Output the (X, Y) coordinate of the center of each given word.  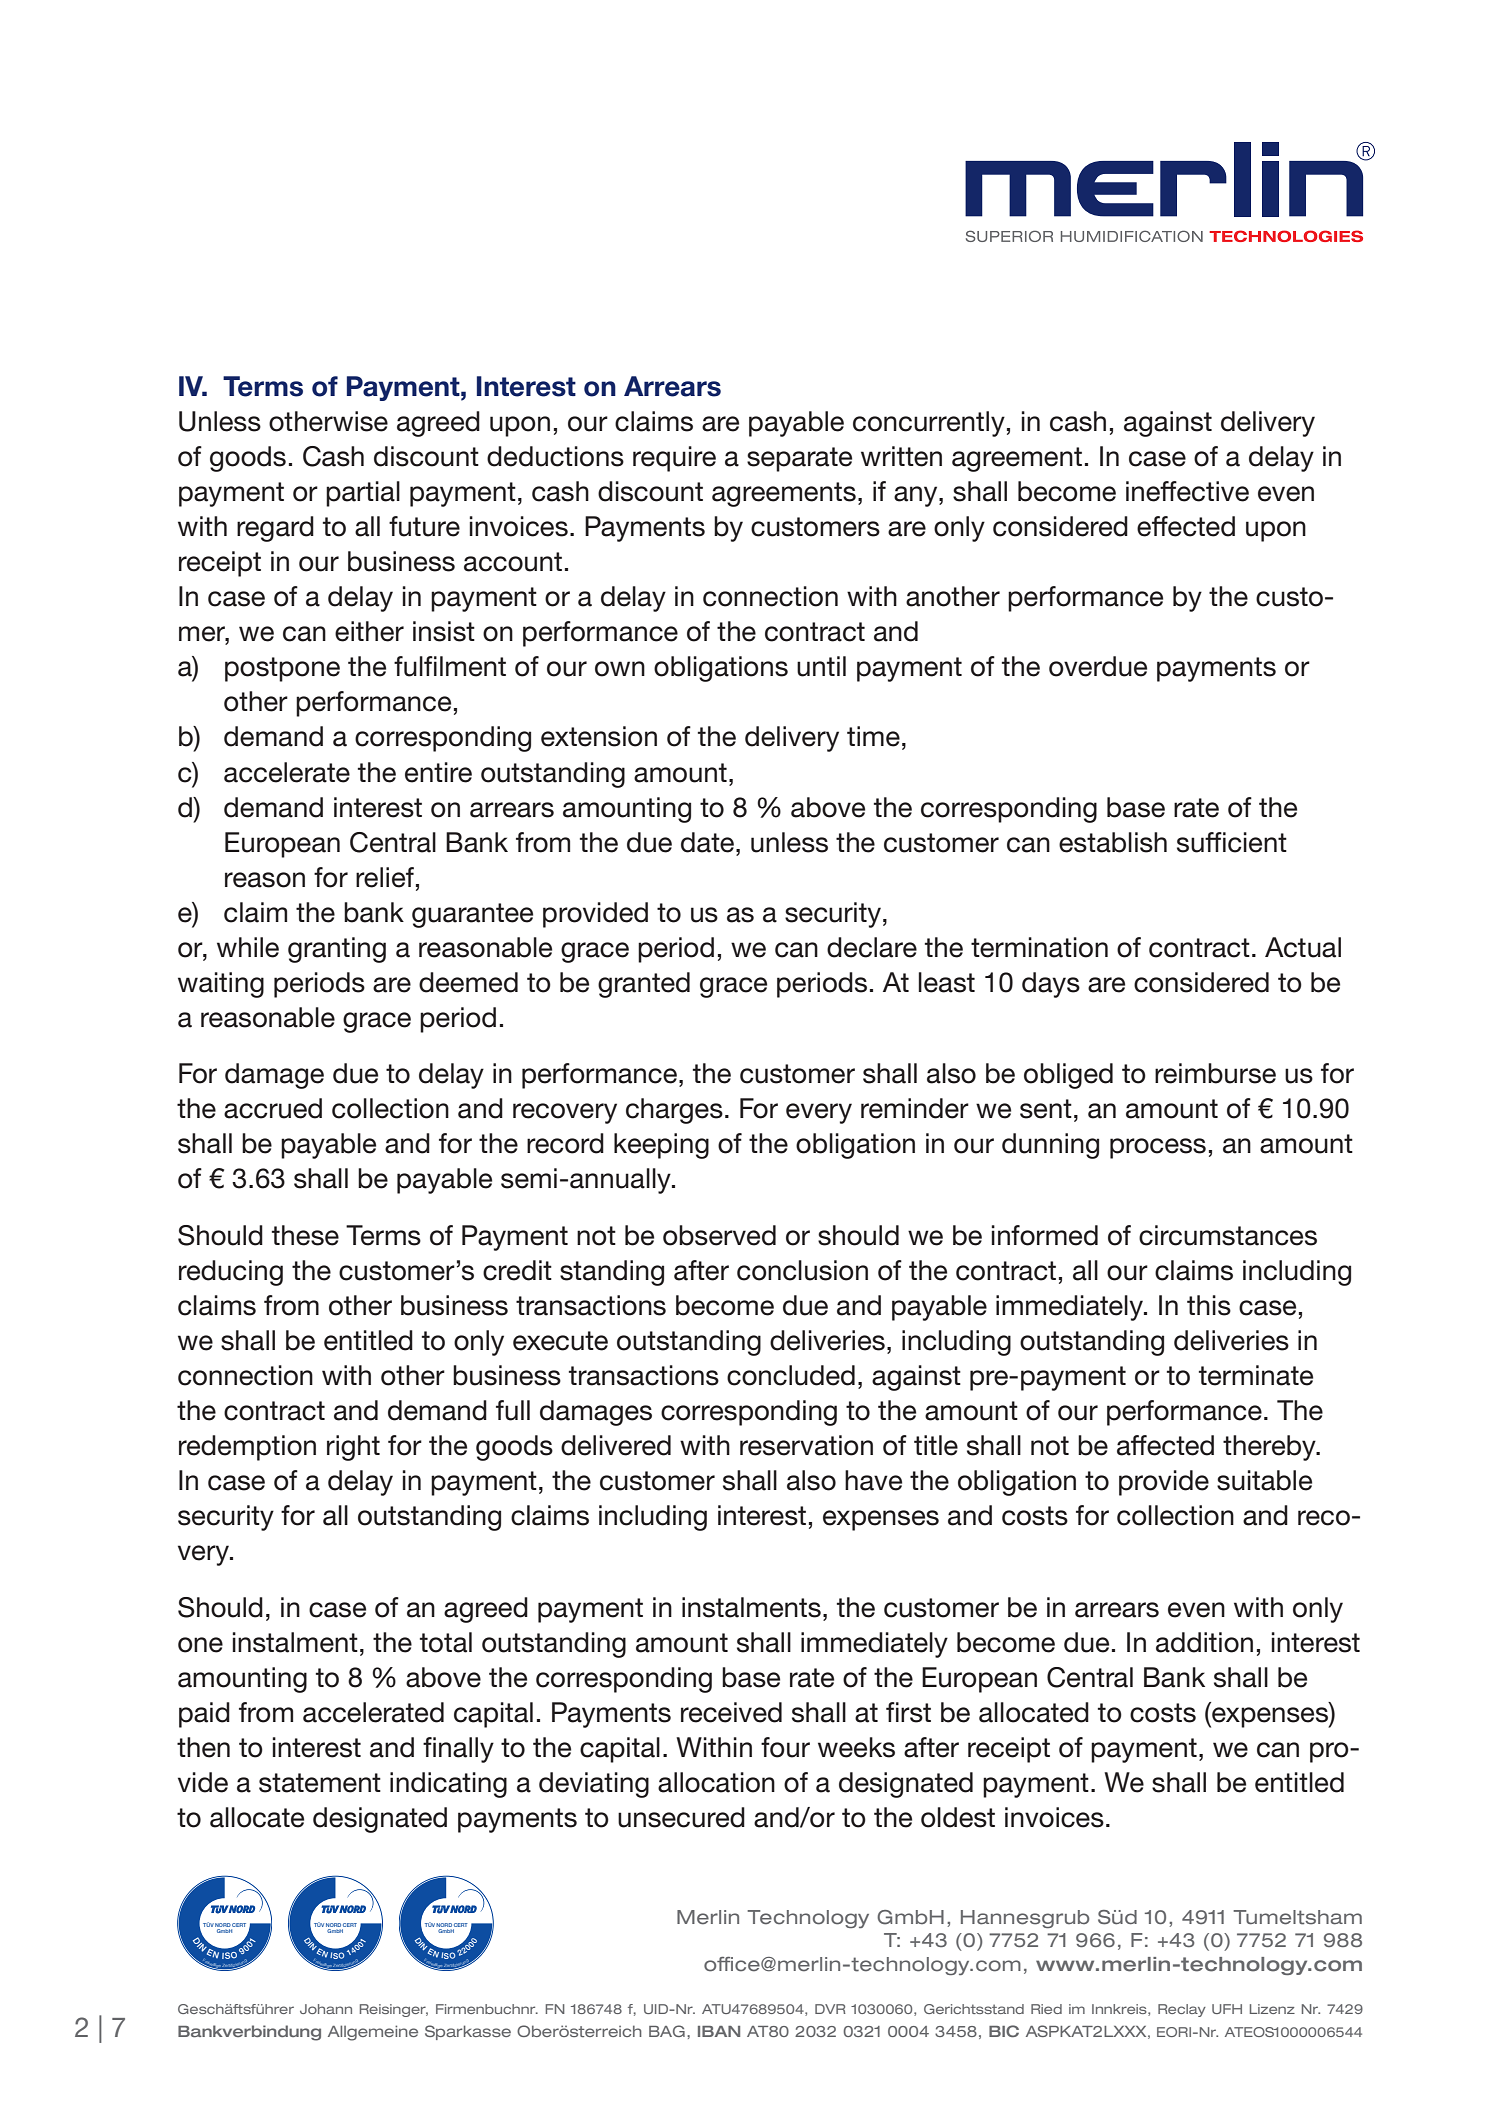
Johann (326, 2009)
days (1051, 985)
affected (1165, 1445)
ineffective (1187, 491)
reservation (806, 1445)
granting (337, 950)
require (674, 459)
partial (363, 494)
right (353, 1448)
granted (644, 985)
